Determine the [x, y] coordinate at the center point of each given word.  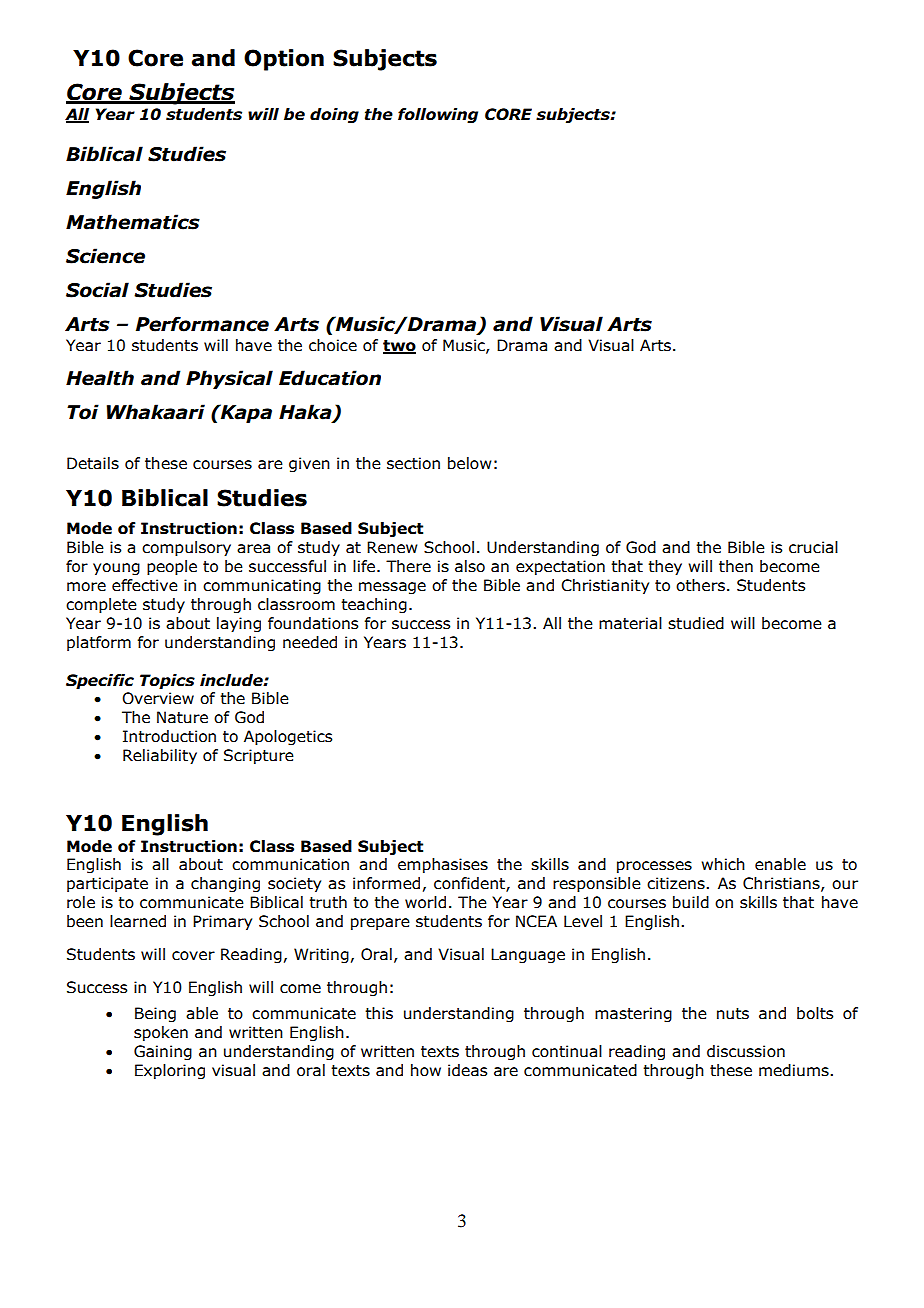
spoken [161, 1033]
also [470, 566]
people [172, 567]
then [736, 566]
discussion [746, 1051]
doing [334, 115]
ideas [467, 1070]
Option [284, 60]
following [438, 115]
